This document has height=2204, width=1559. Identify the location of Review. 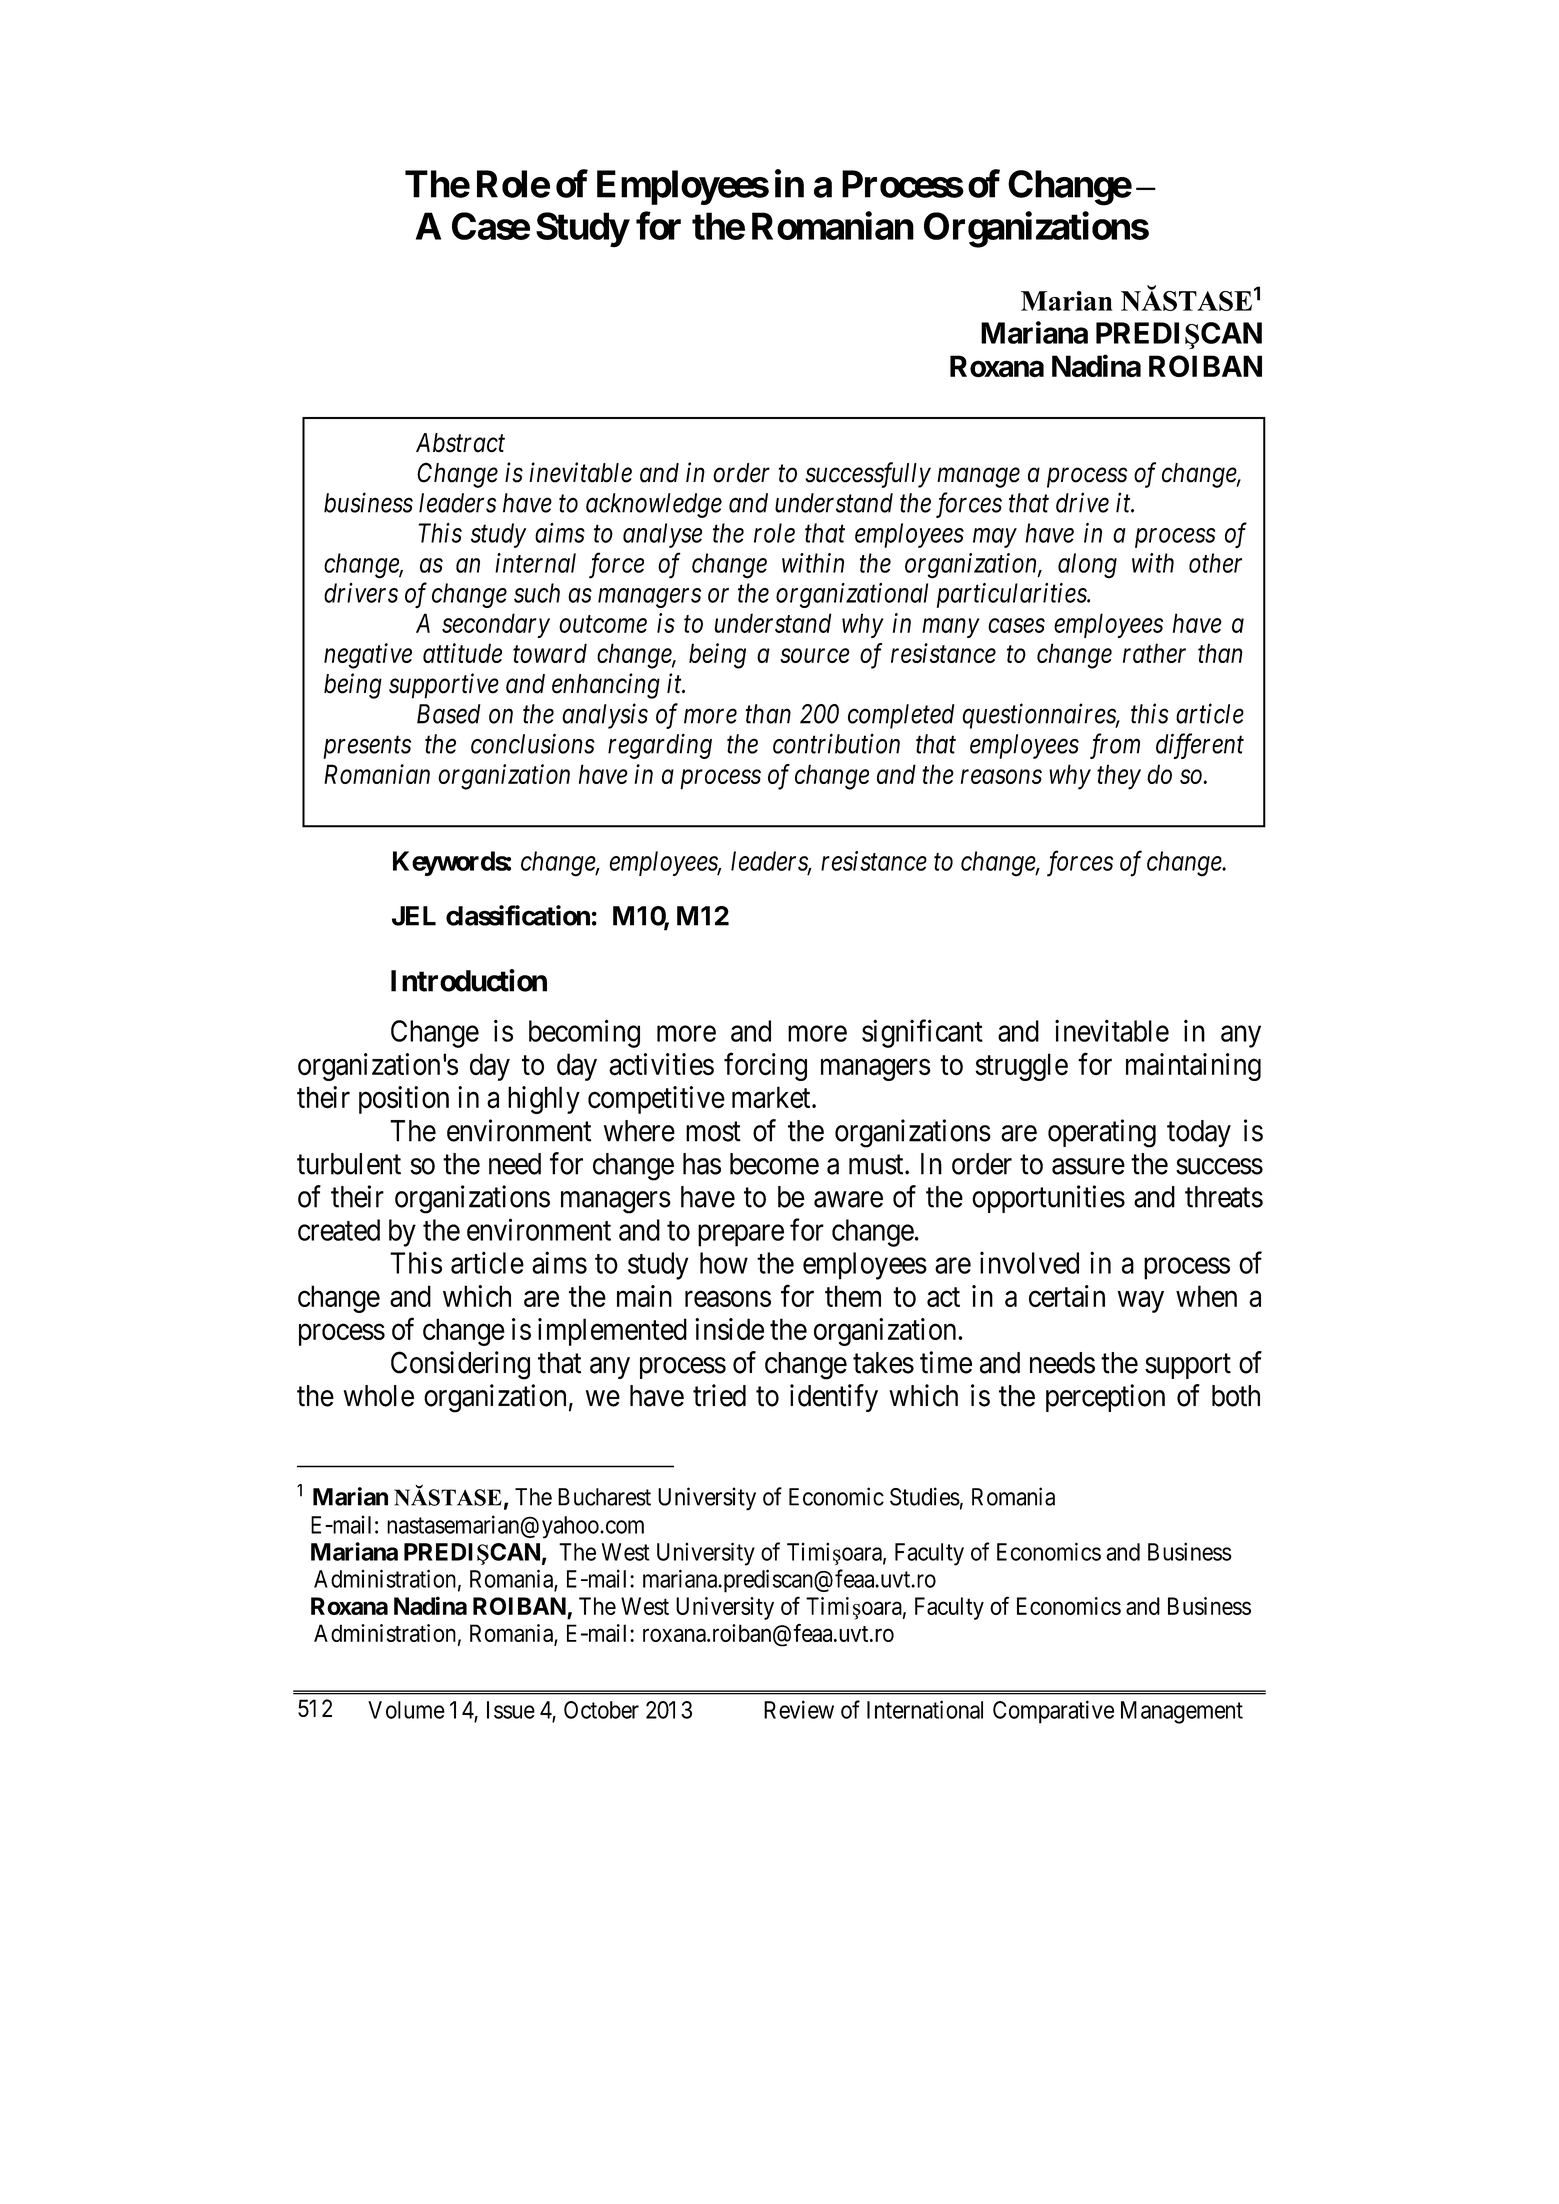
(799, 1709).
